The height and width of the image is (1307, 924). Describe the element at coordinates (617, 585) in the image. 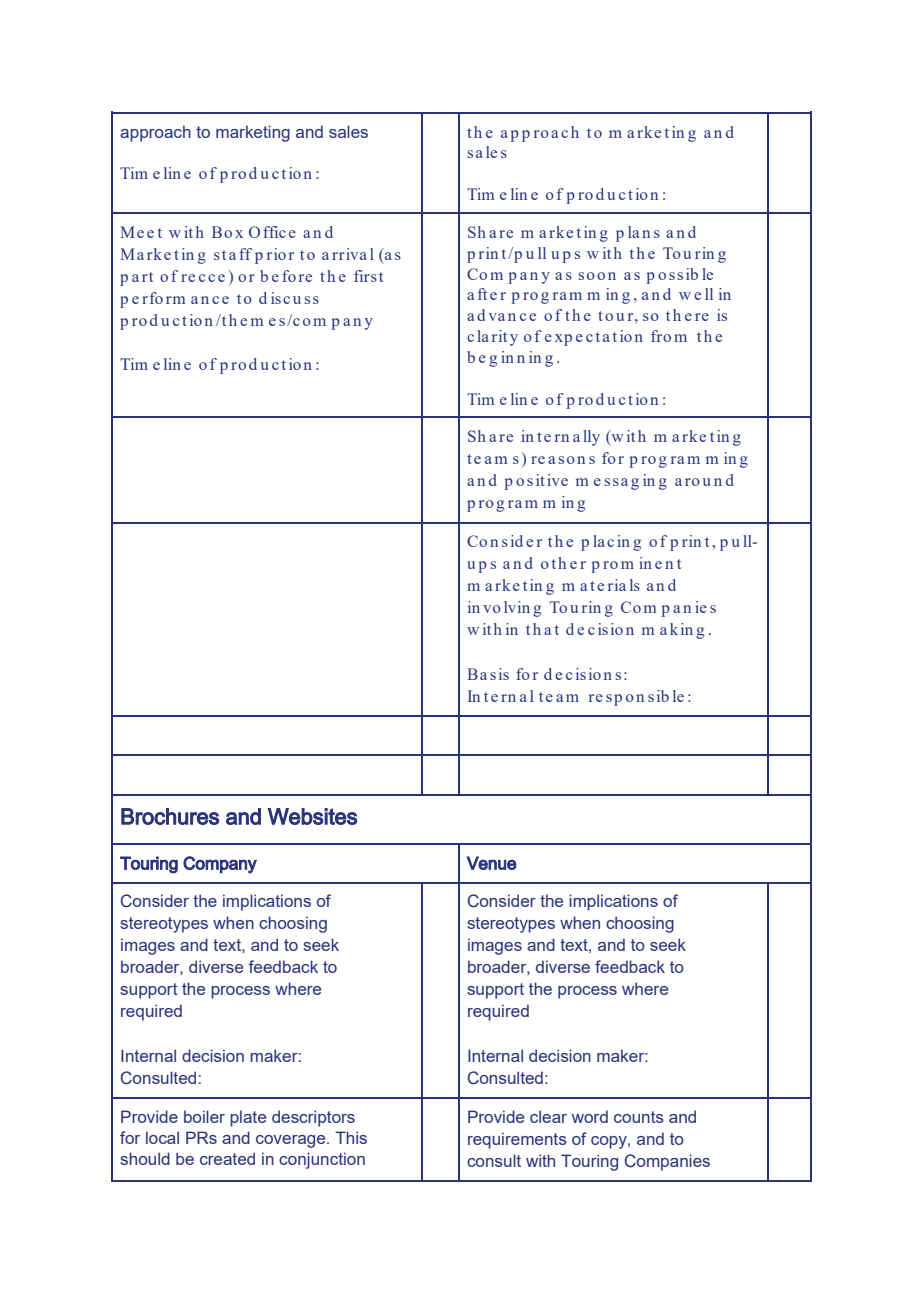

I see `ria` at that location.
